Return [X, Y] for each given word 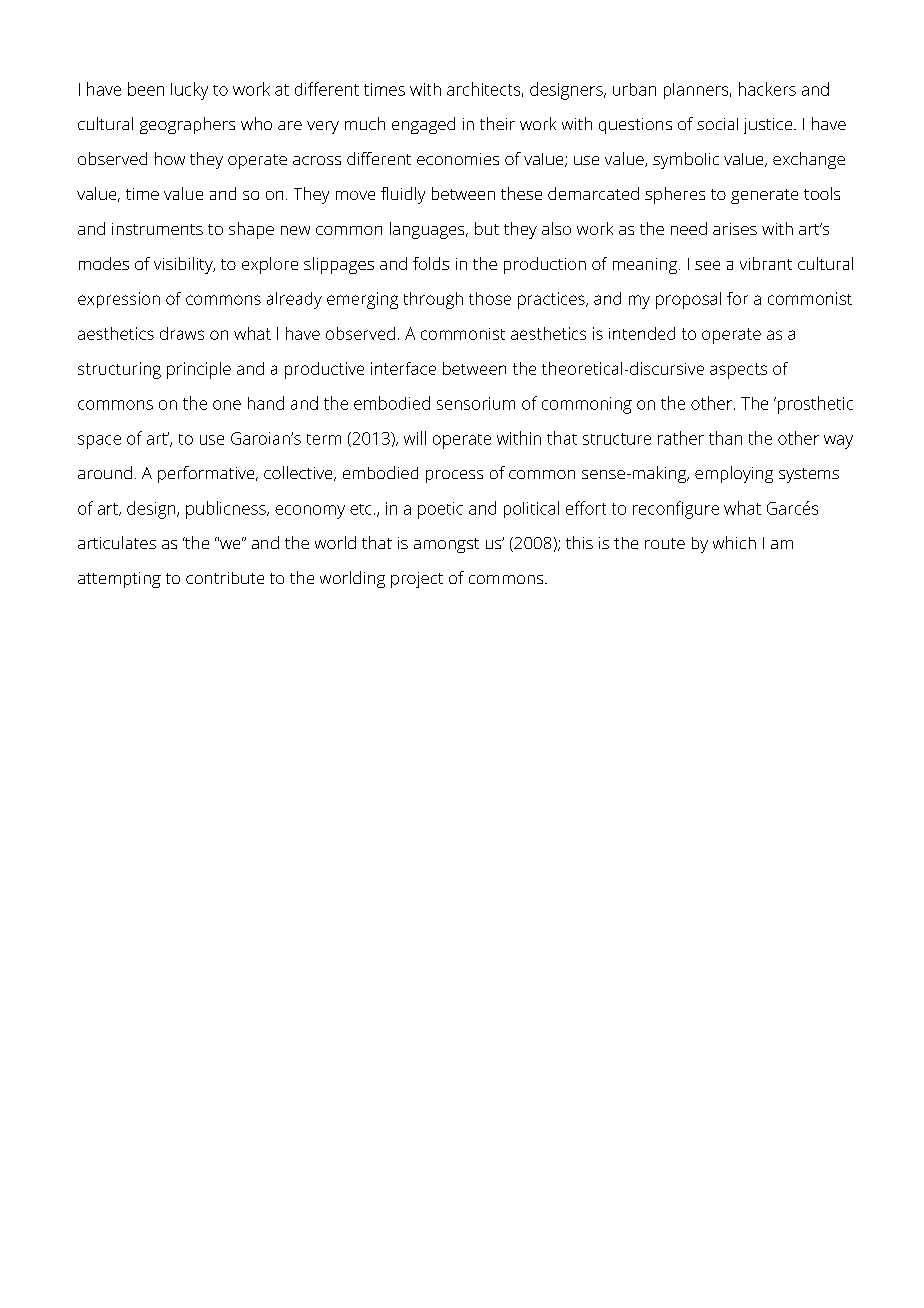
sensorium [476, 403]
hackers [767, 89]
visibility [184, 265]
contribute [225, 578]
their [497, 123]
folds [431, 263]
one [227, 405]
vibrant [766, 263]
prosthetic [814, 405]
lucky [189, 91]
